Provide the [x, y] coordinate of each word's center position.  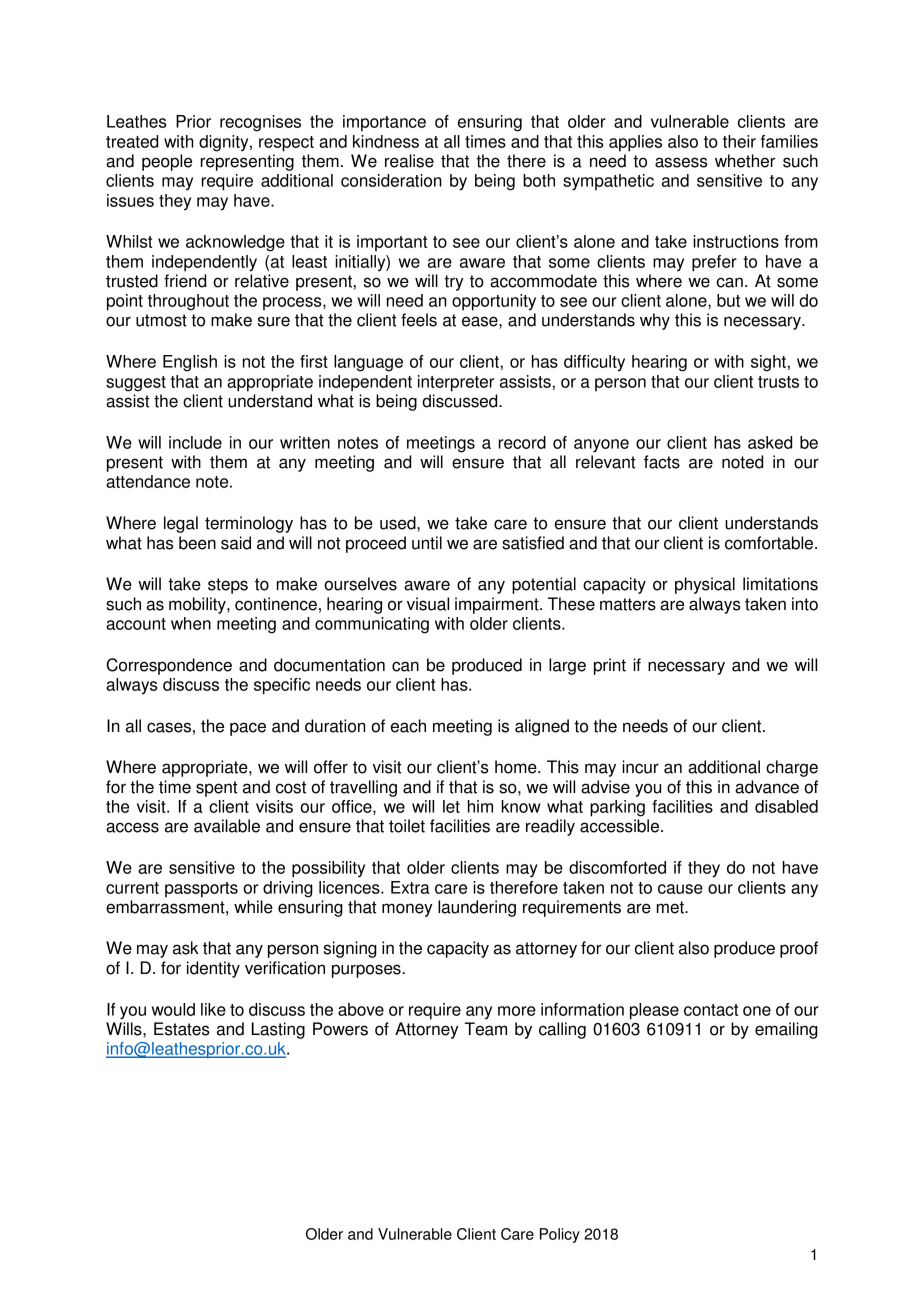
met [671, 907]
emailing [786, 1030]
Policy [560, 1235]
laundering [477, 908]
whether [745, 161]
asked [770, 442]
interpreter [456, 383]
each [408, 726]
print [610, 666]
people [167, 162]
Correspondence [169, 666]
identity [213, 969]
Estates [182, 1029]
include [195, 442]
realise [409, 161]
